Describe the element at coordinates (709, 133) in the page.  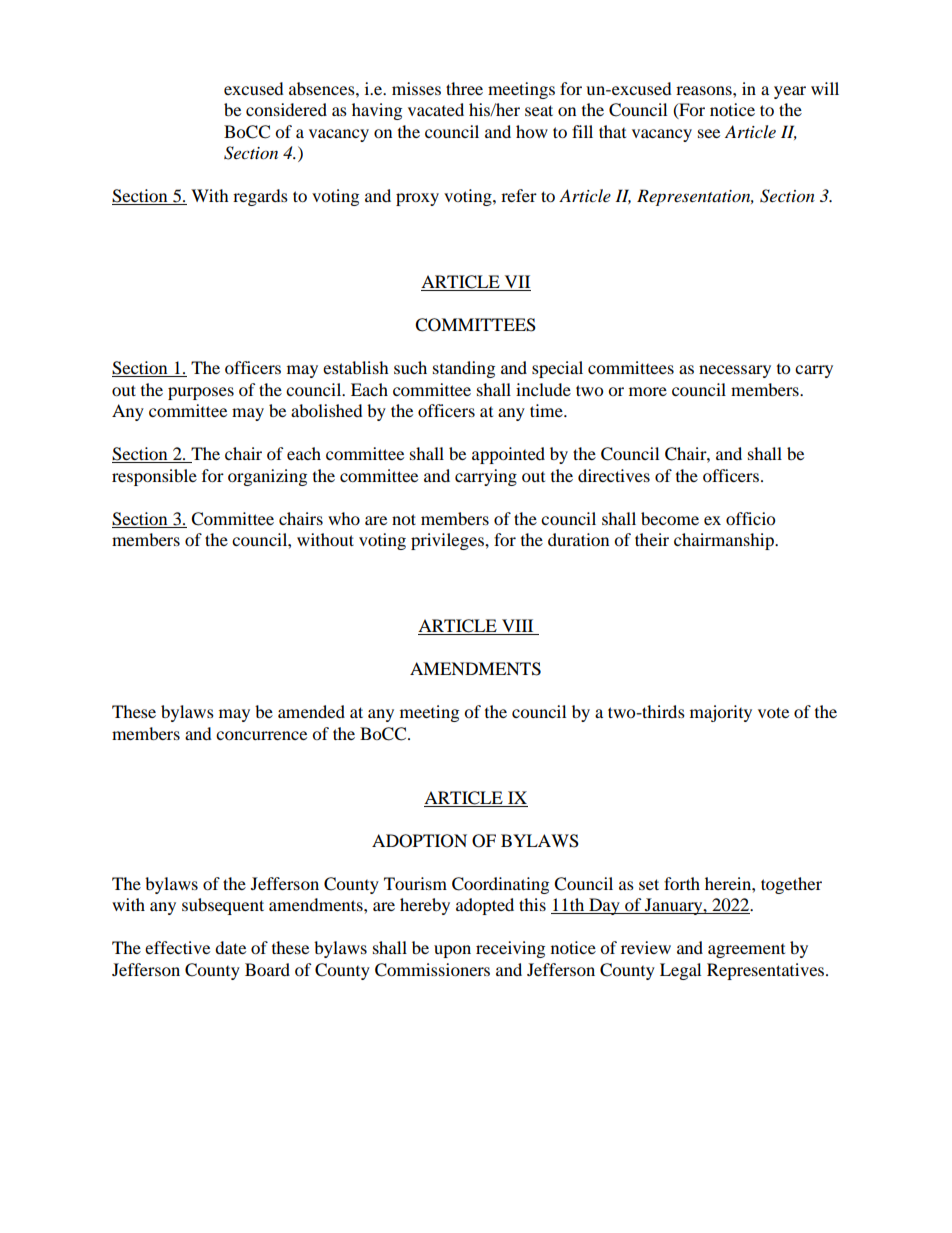
I see `see` at that location.
